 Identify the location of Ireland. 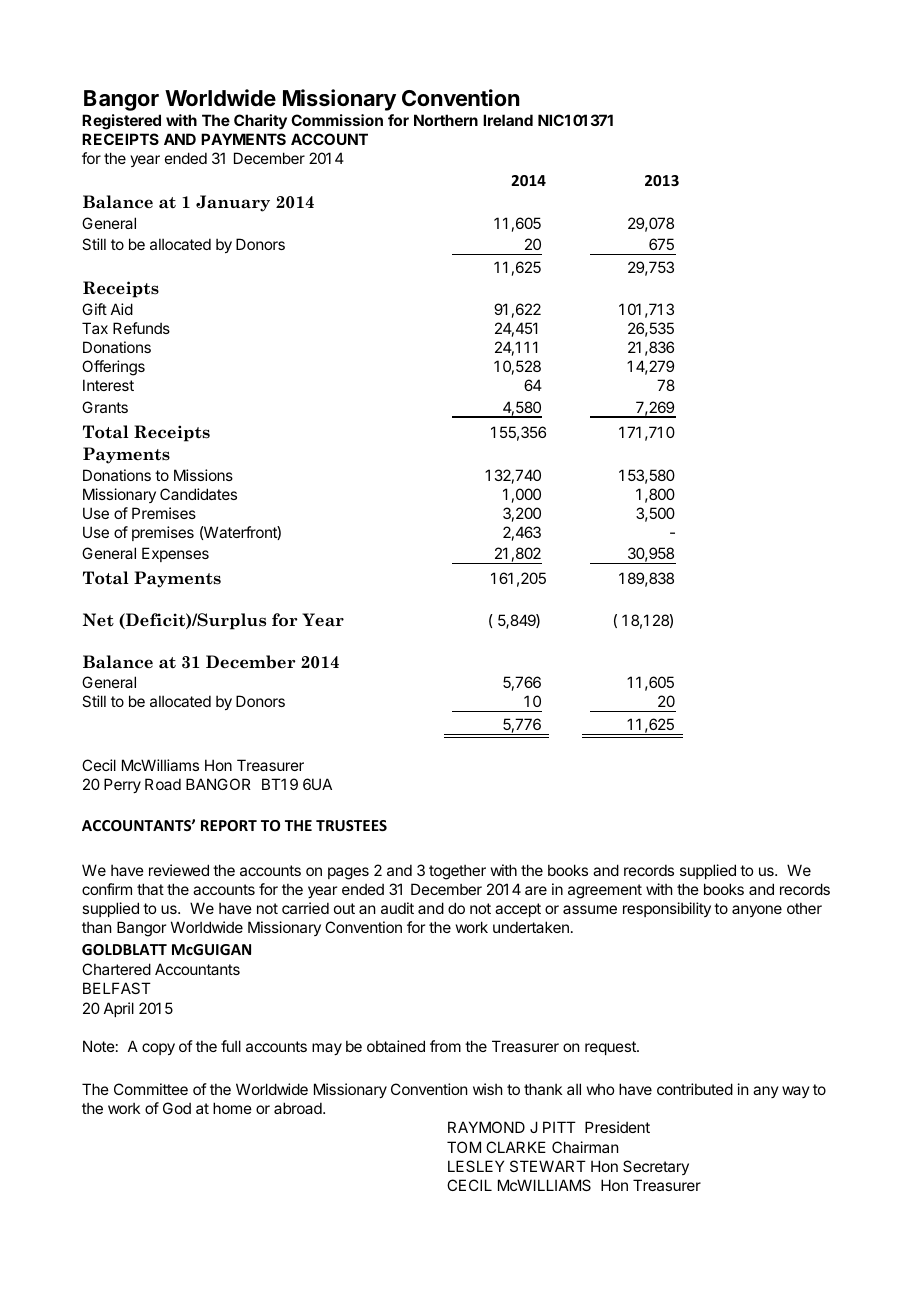
(508, 120).
